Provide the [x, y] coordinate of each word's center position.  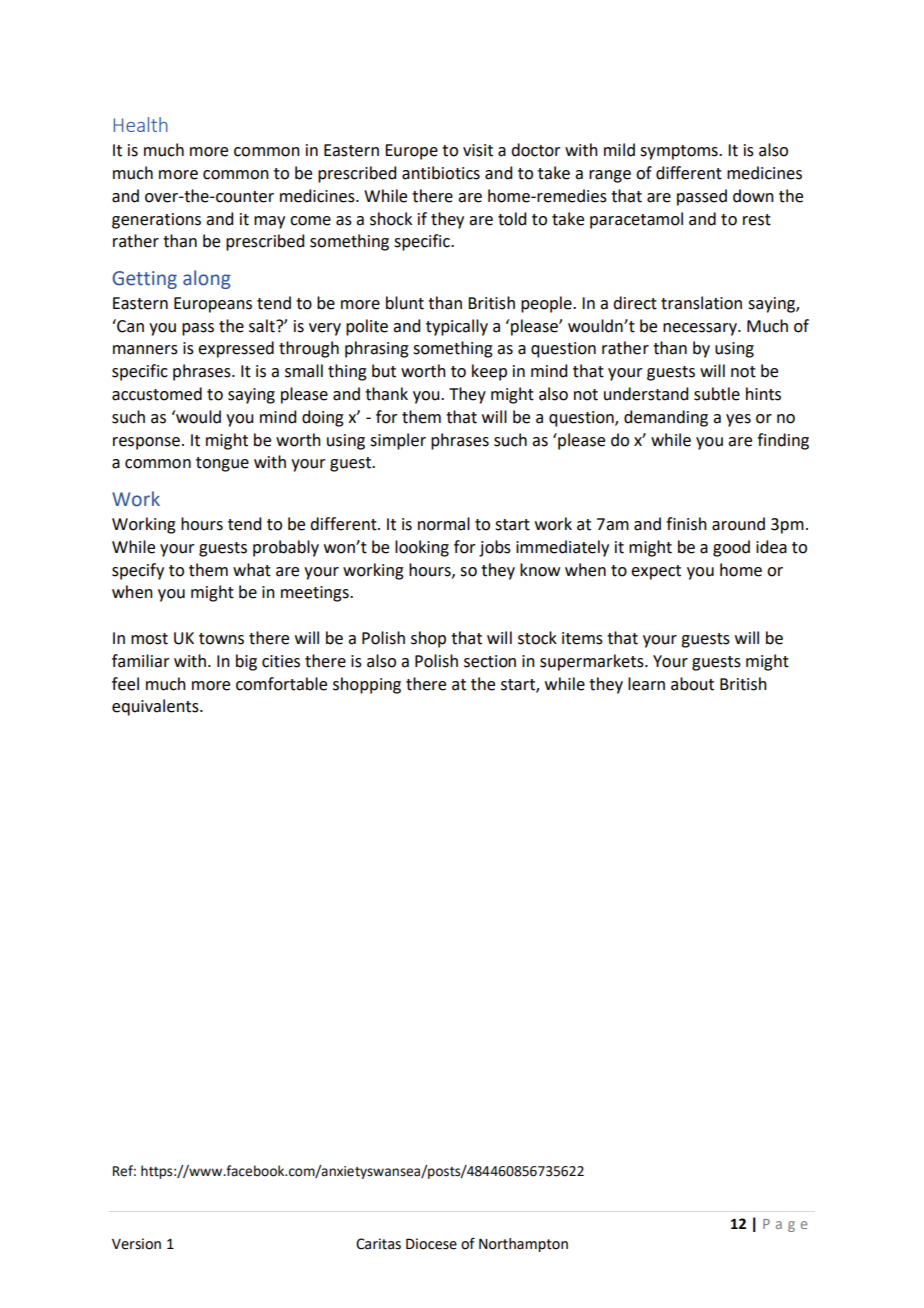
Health [140, 124]
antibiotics [441, 173]
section [490, 661]
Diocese [431, 1244]
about [692, 684]
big [246, 662]
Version [136, 1244]
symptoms [680, 152]
